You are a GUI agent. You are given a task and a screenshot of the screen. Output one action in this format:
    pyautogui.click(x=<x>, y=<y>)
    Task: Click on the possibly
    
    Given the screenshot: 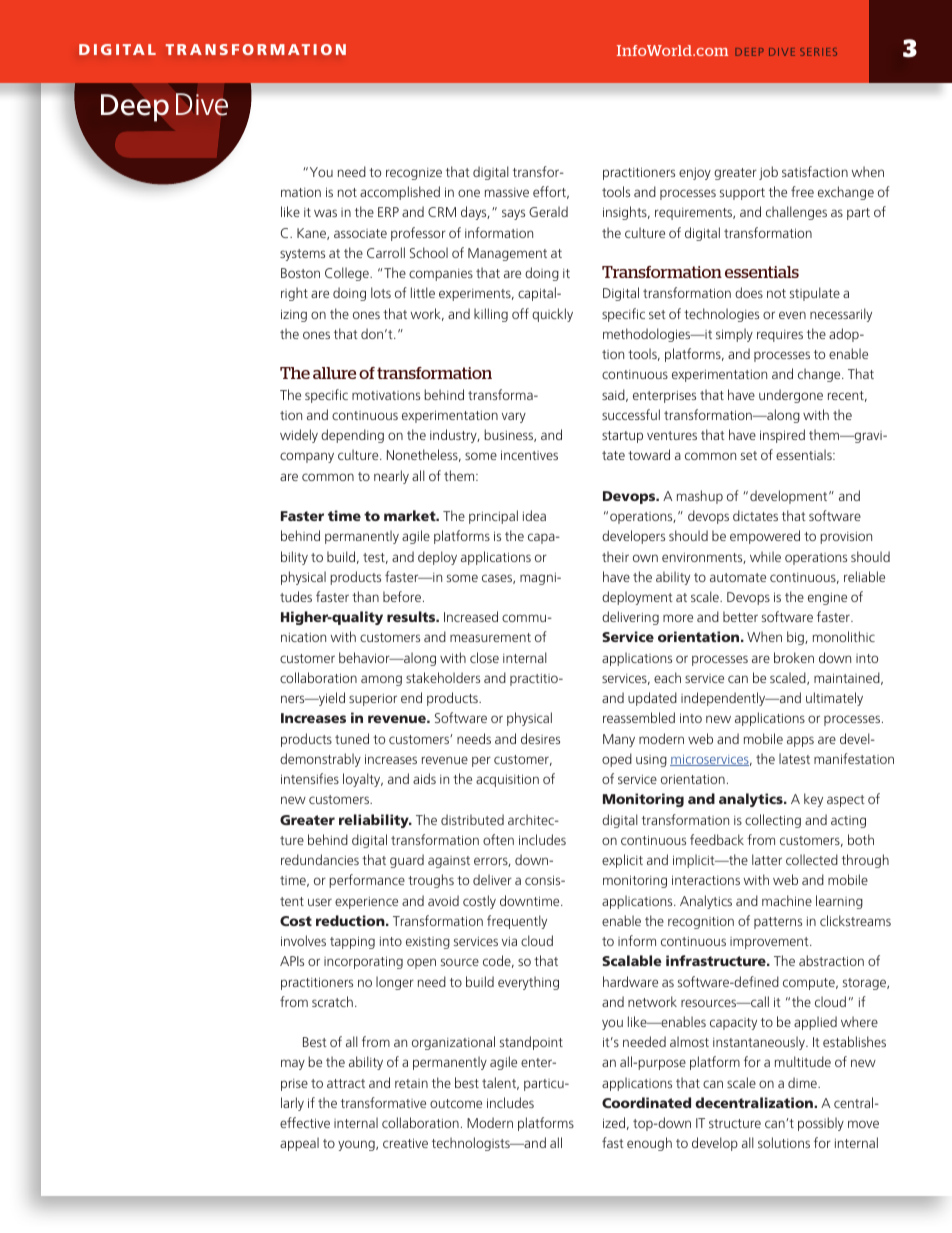 What is the action you would take?
    pyautogui.click(x=821, y=1124)
